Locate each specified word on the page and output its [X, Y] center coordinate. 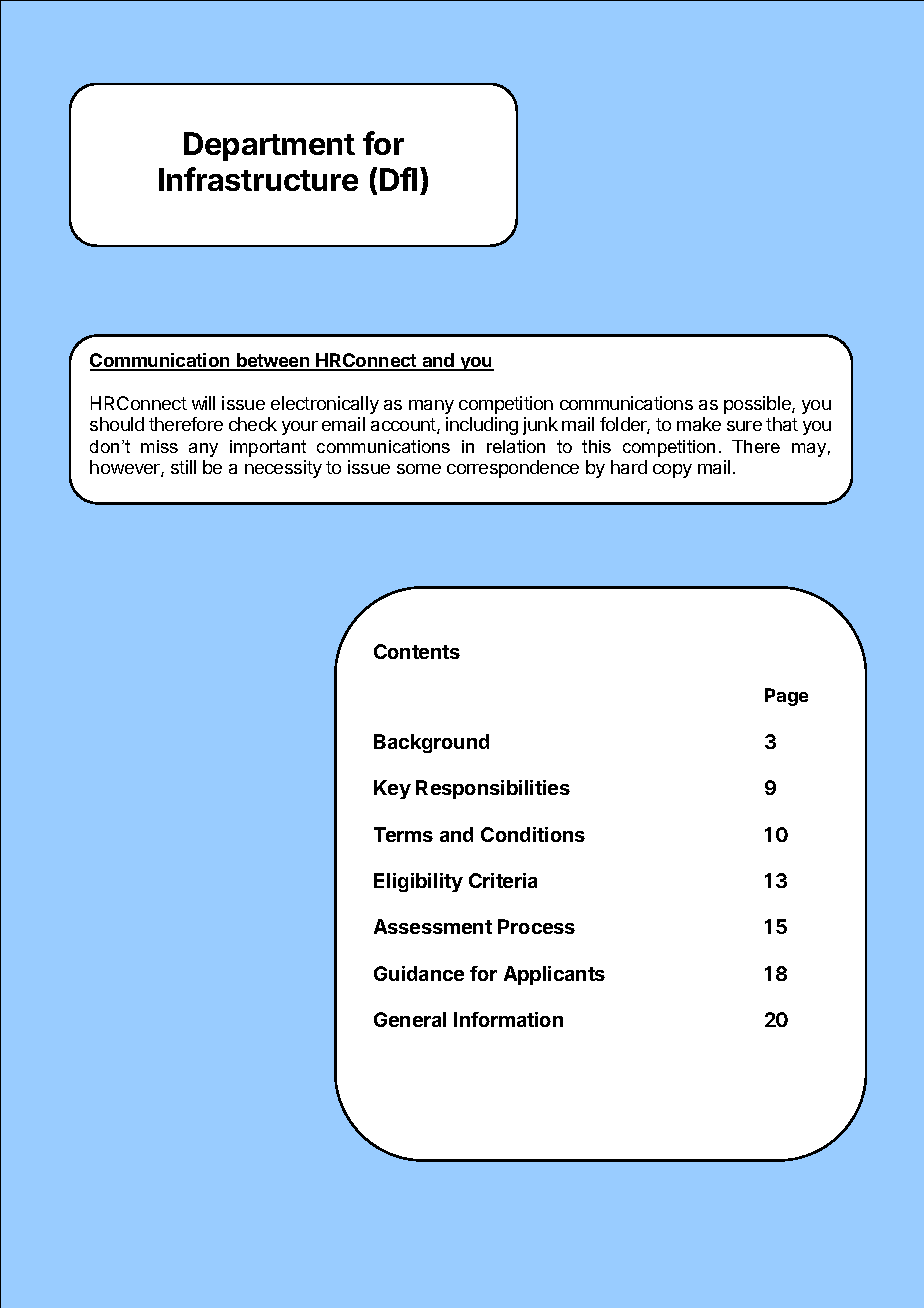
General [410, 1019]
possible [758, 405]
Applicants [554, 975]
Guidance [419, 973]
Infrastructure [258, 179]
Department [269, 146]
